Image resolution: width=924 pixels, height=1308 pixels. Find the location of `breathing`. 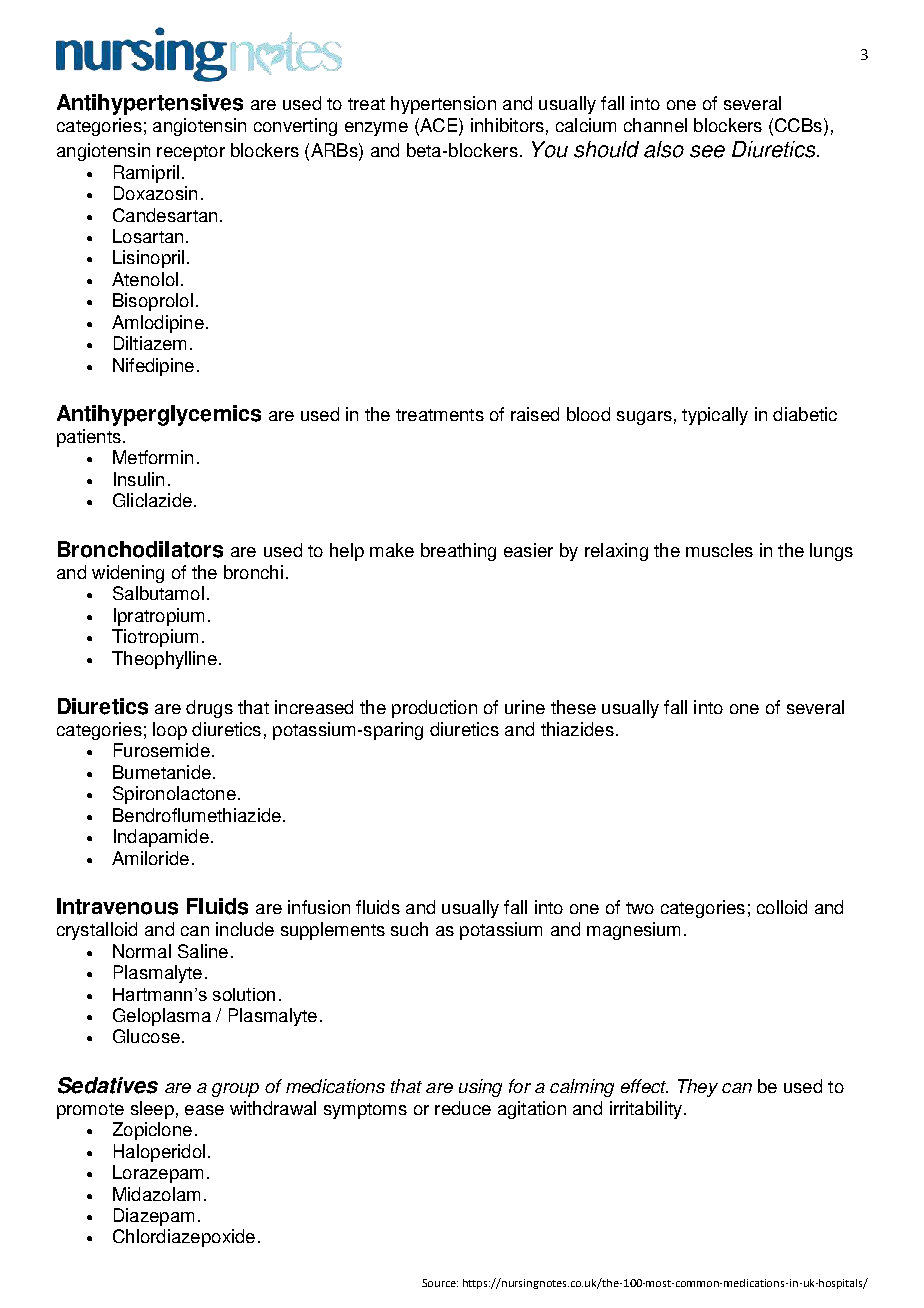

breathing is located at coordinates (458, 552).
